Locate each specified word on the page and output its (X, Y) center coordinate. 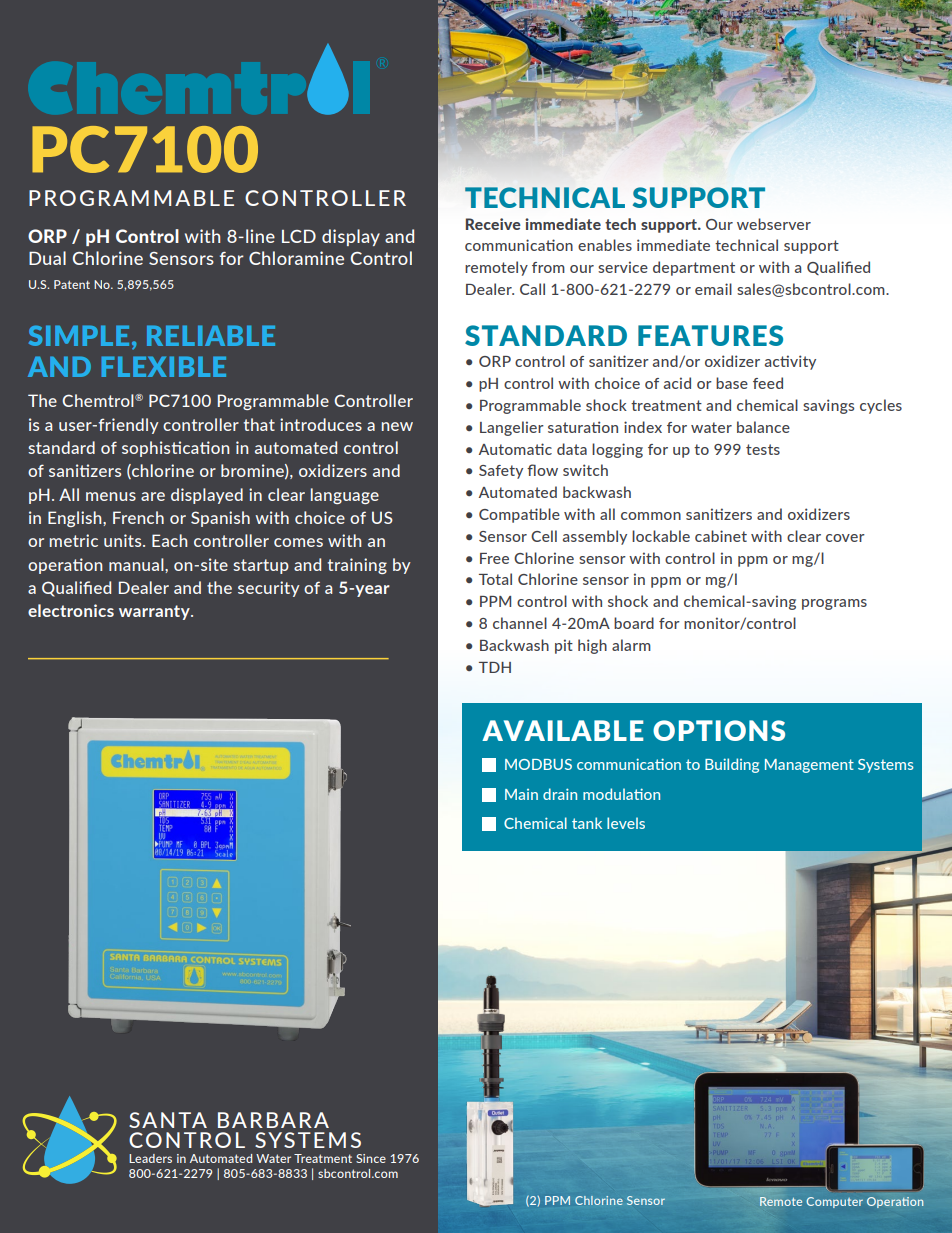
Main (521, 794)
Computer (834, 1202)
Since (371, 1158)
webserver (774, 224)
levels (626, 823)
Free (494, 558)
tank (587, 823)
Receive (493, 224)
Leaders (150, 1158)
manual (137, 564)
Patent (72, 284)
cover (845, 538)
